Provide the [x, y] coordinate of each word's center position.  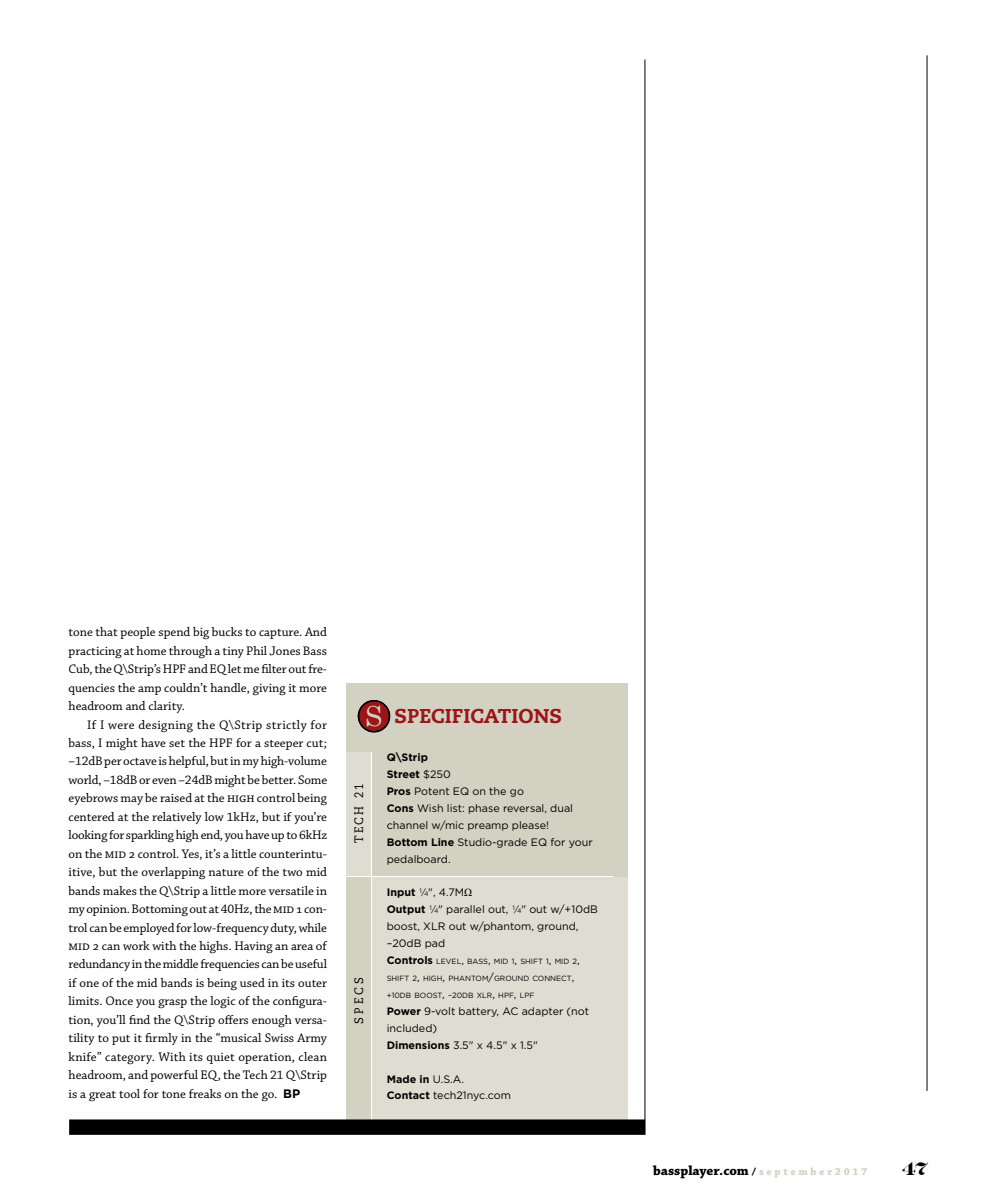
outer [312, 983]
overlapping [173, 873]
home [151, 650]
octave [140, 761]
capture [280, 634]
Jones [284, 651]
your [581, 844]
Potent [432, 791]
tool [129, 1093]
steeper [283, 745]
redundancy [99, 965]
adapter [542, 1012]
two [292, 872]
